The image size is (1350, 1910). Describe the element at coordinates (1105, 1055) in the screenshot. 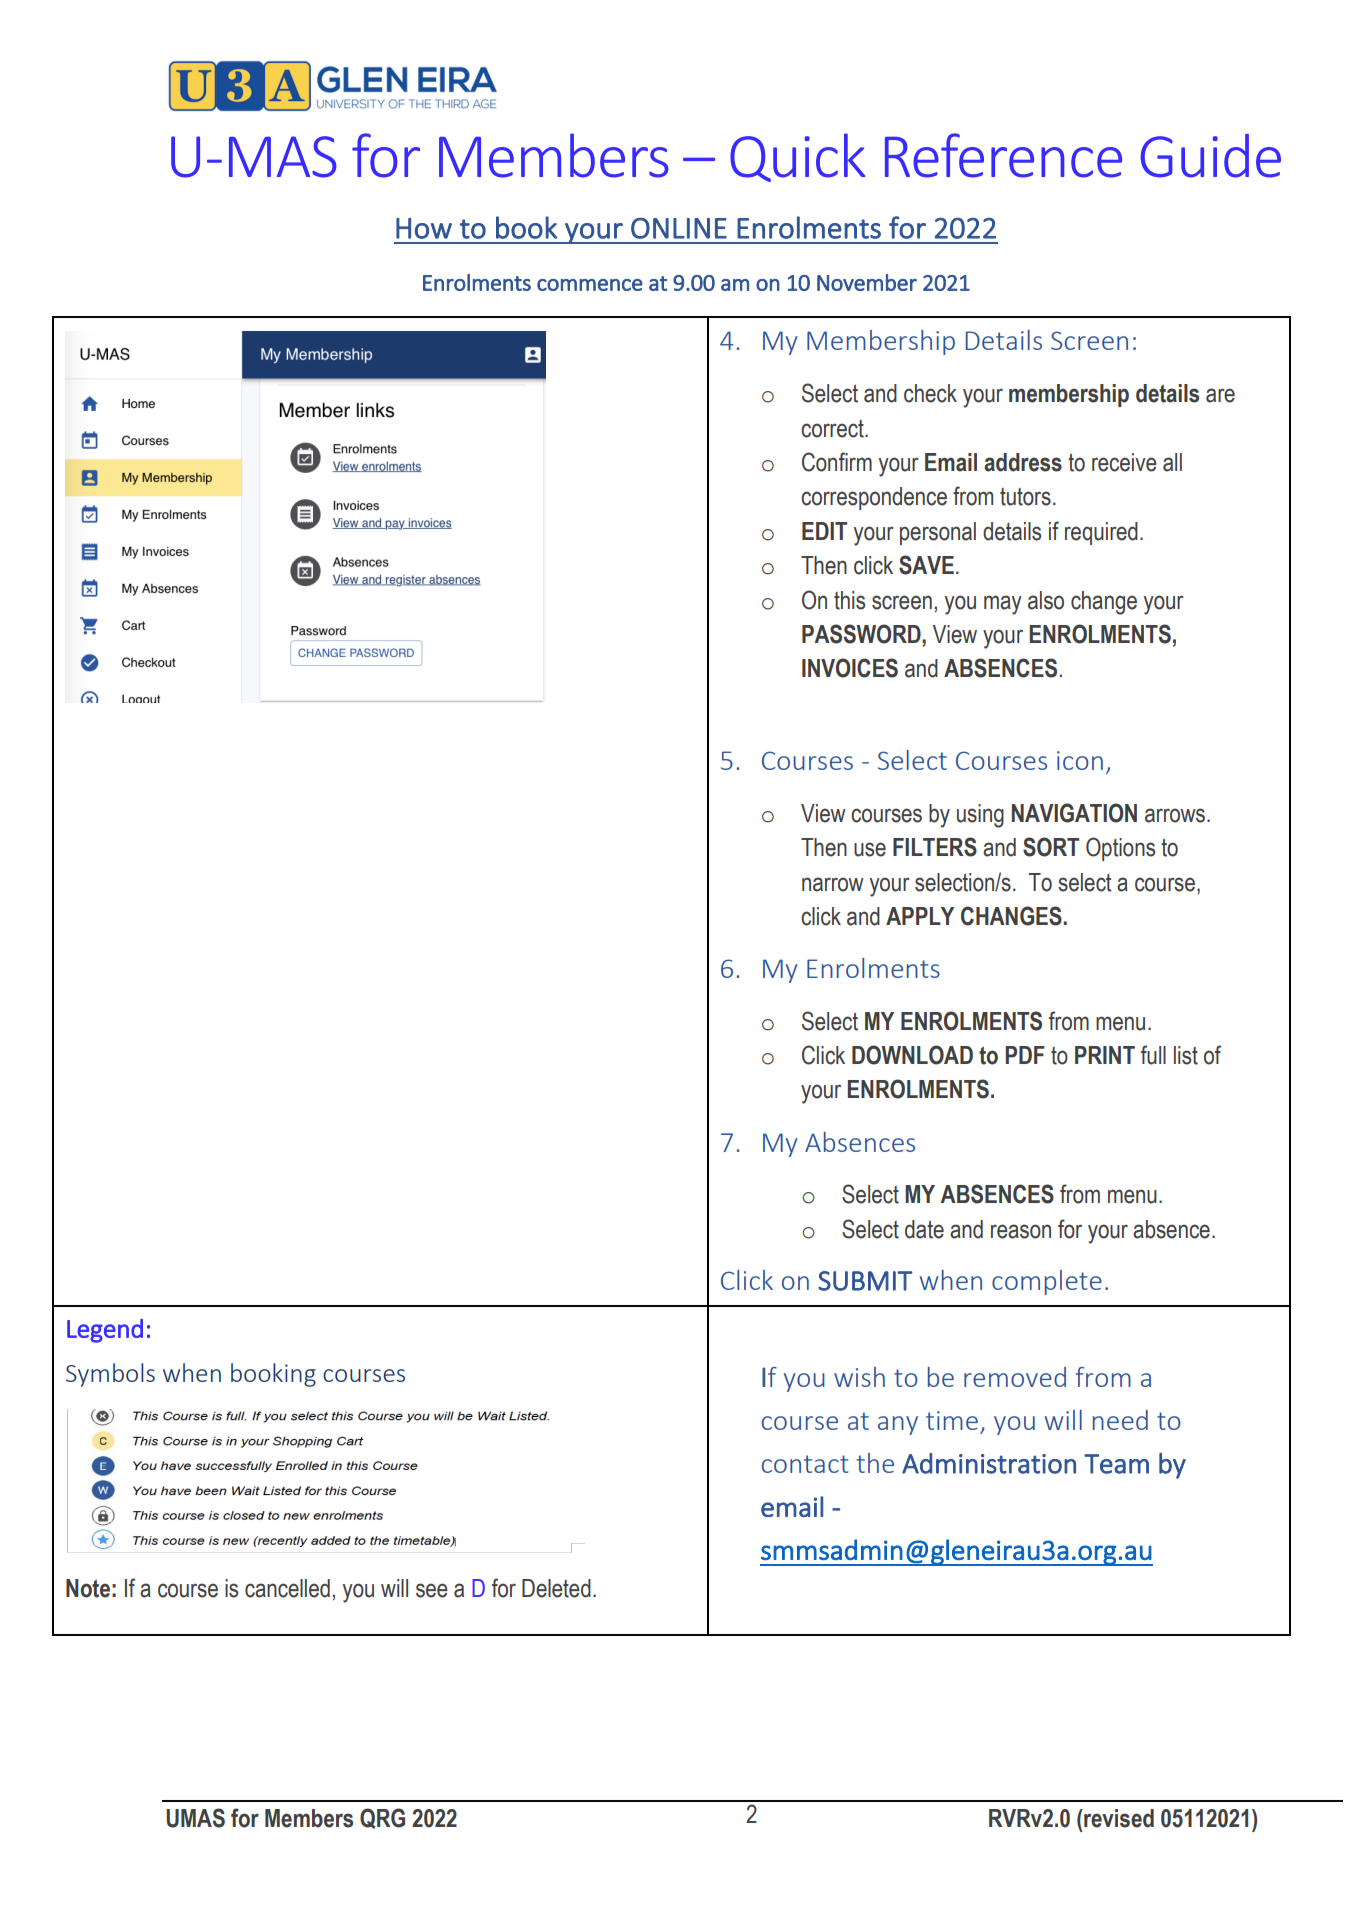

I see `PRINT` at that location.
